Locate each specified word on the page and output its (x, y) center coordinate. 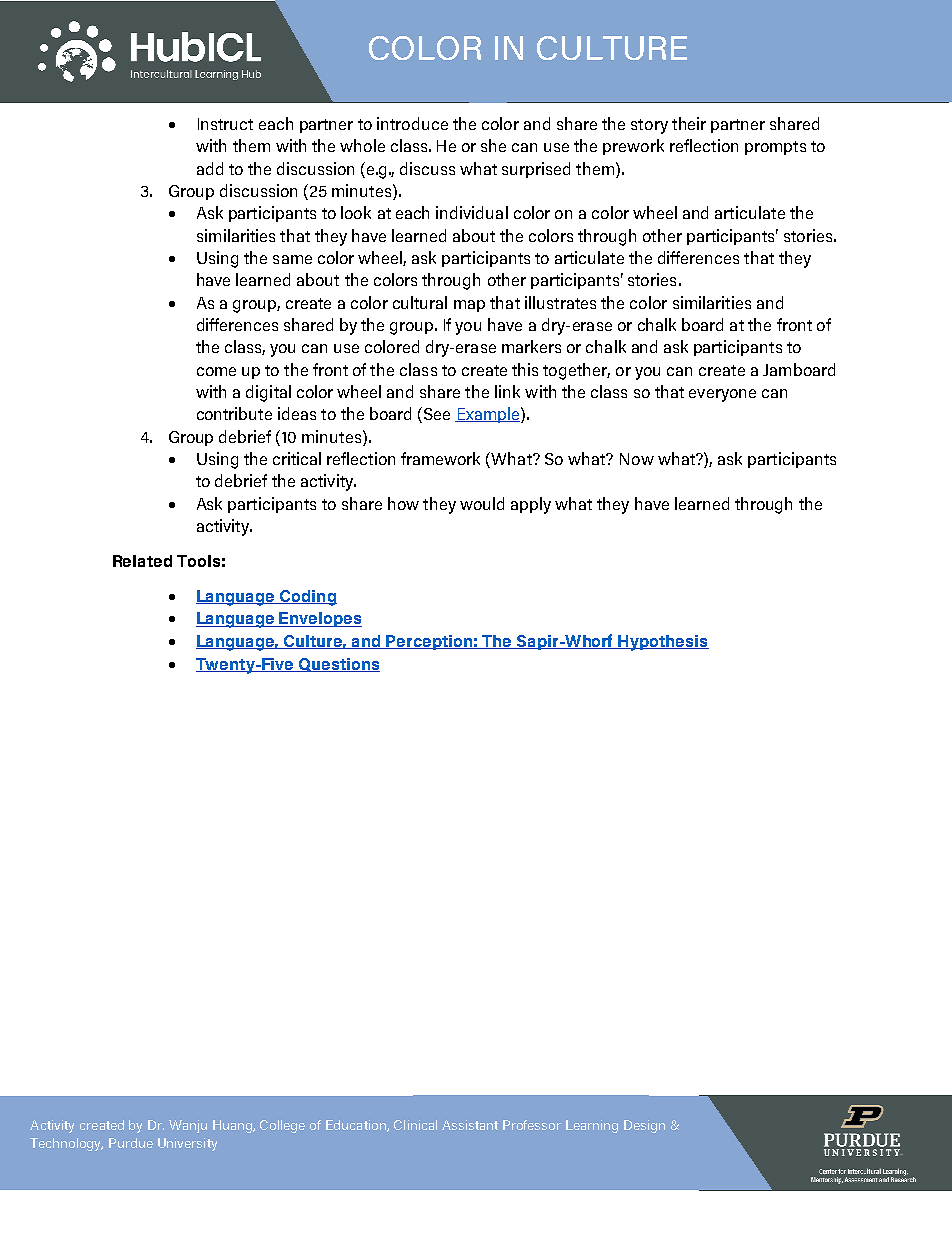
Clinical (415, 1125)
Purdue (131, 1143)
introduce (412, 123)
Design (644, 1126)
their (689, 123)
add (210, 168)
